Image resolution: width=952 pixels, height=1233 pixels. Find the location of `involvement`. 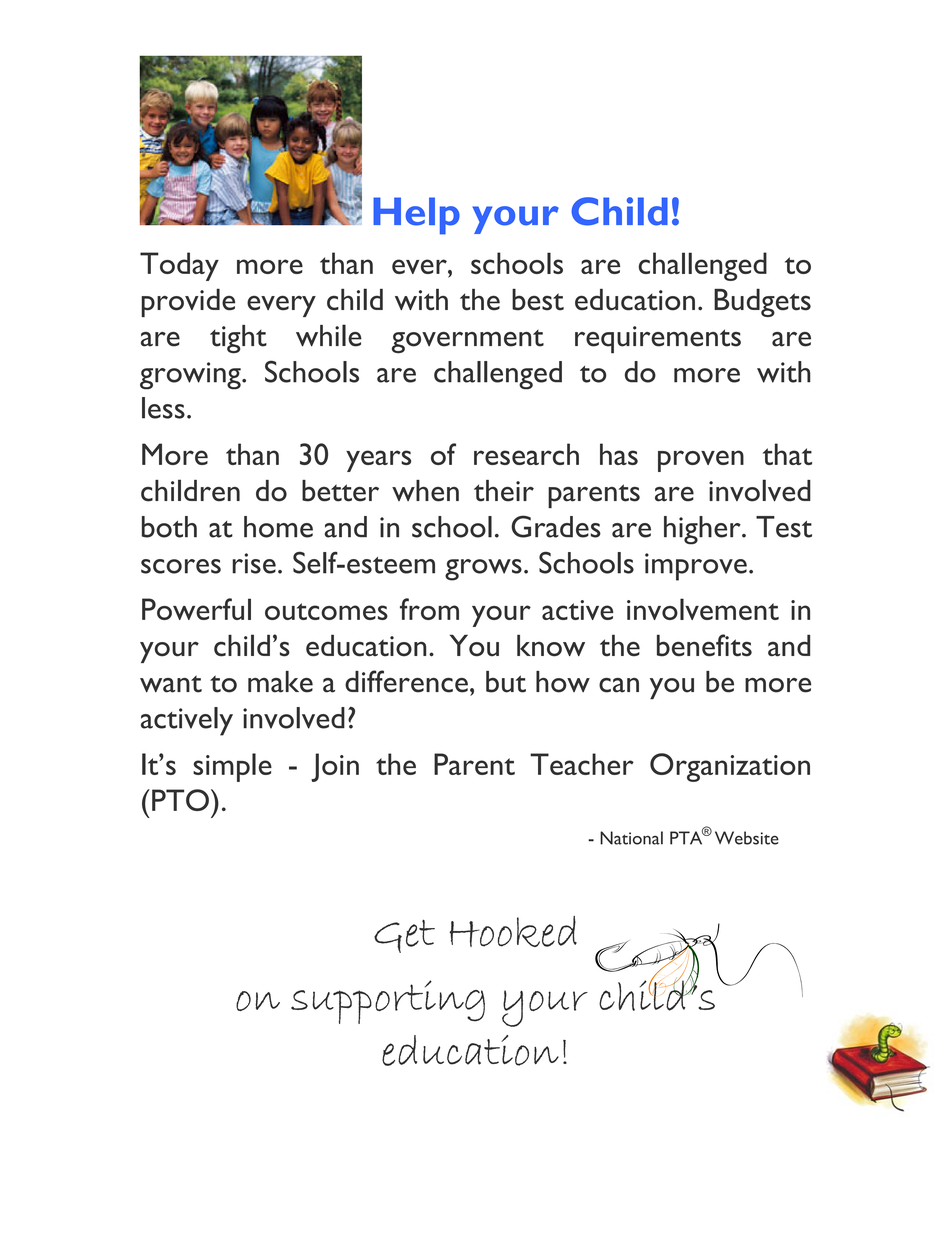

involvement is located at coordinates (703, 609).
